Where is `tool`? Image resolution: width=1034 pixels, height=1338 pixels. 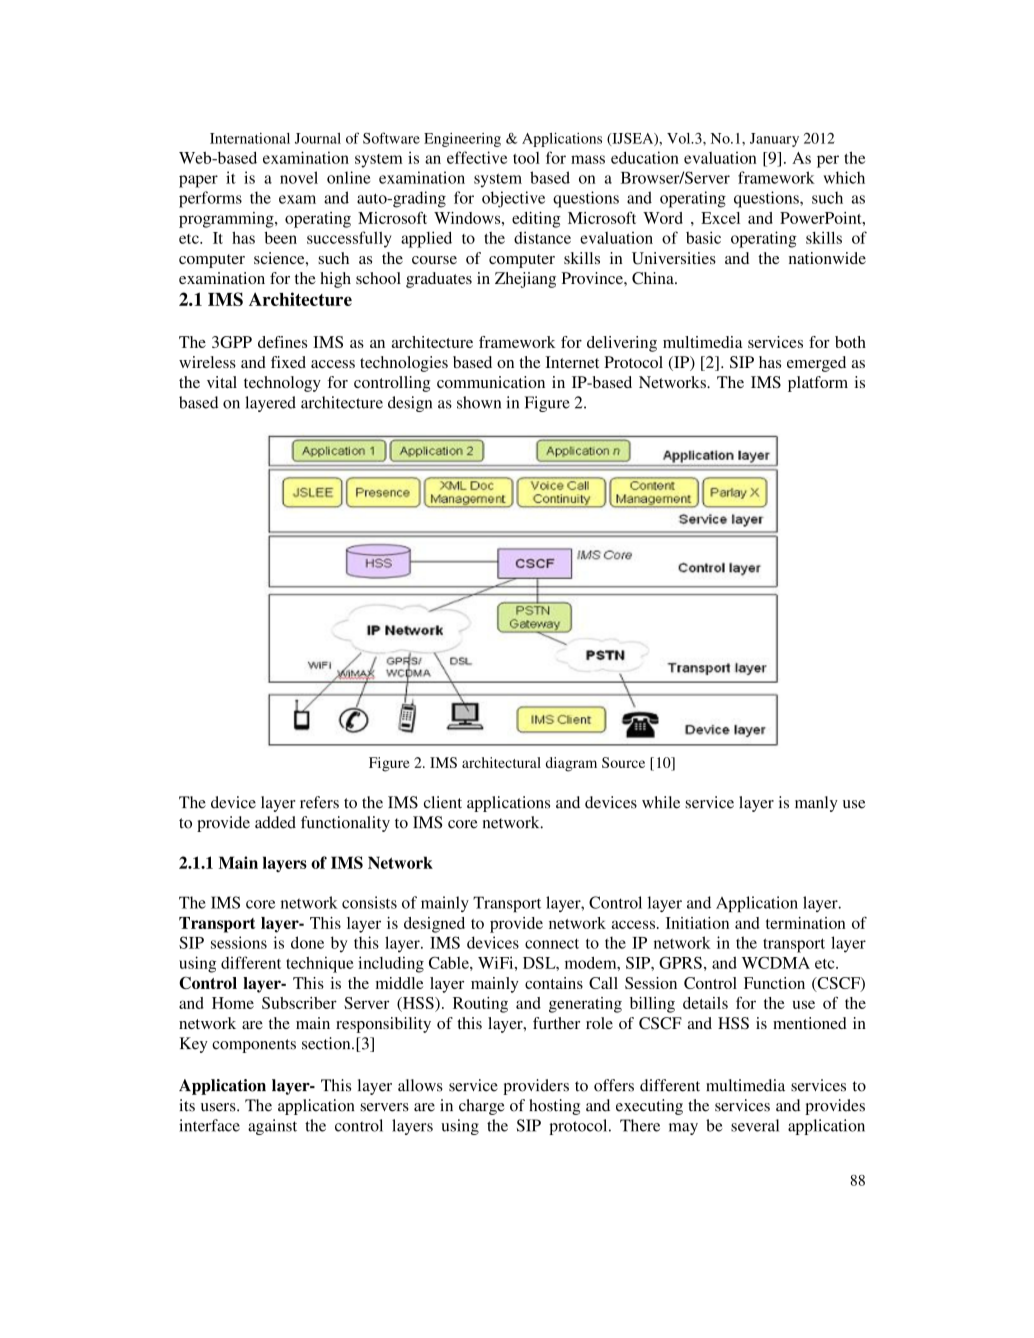 tool is located at coordinates (526, 158).
